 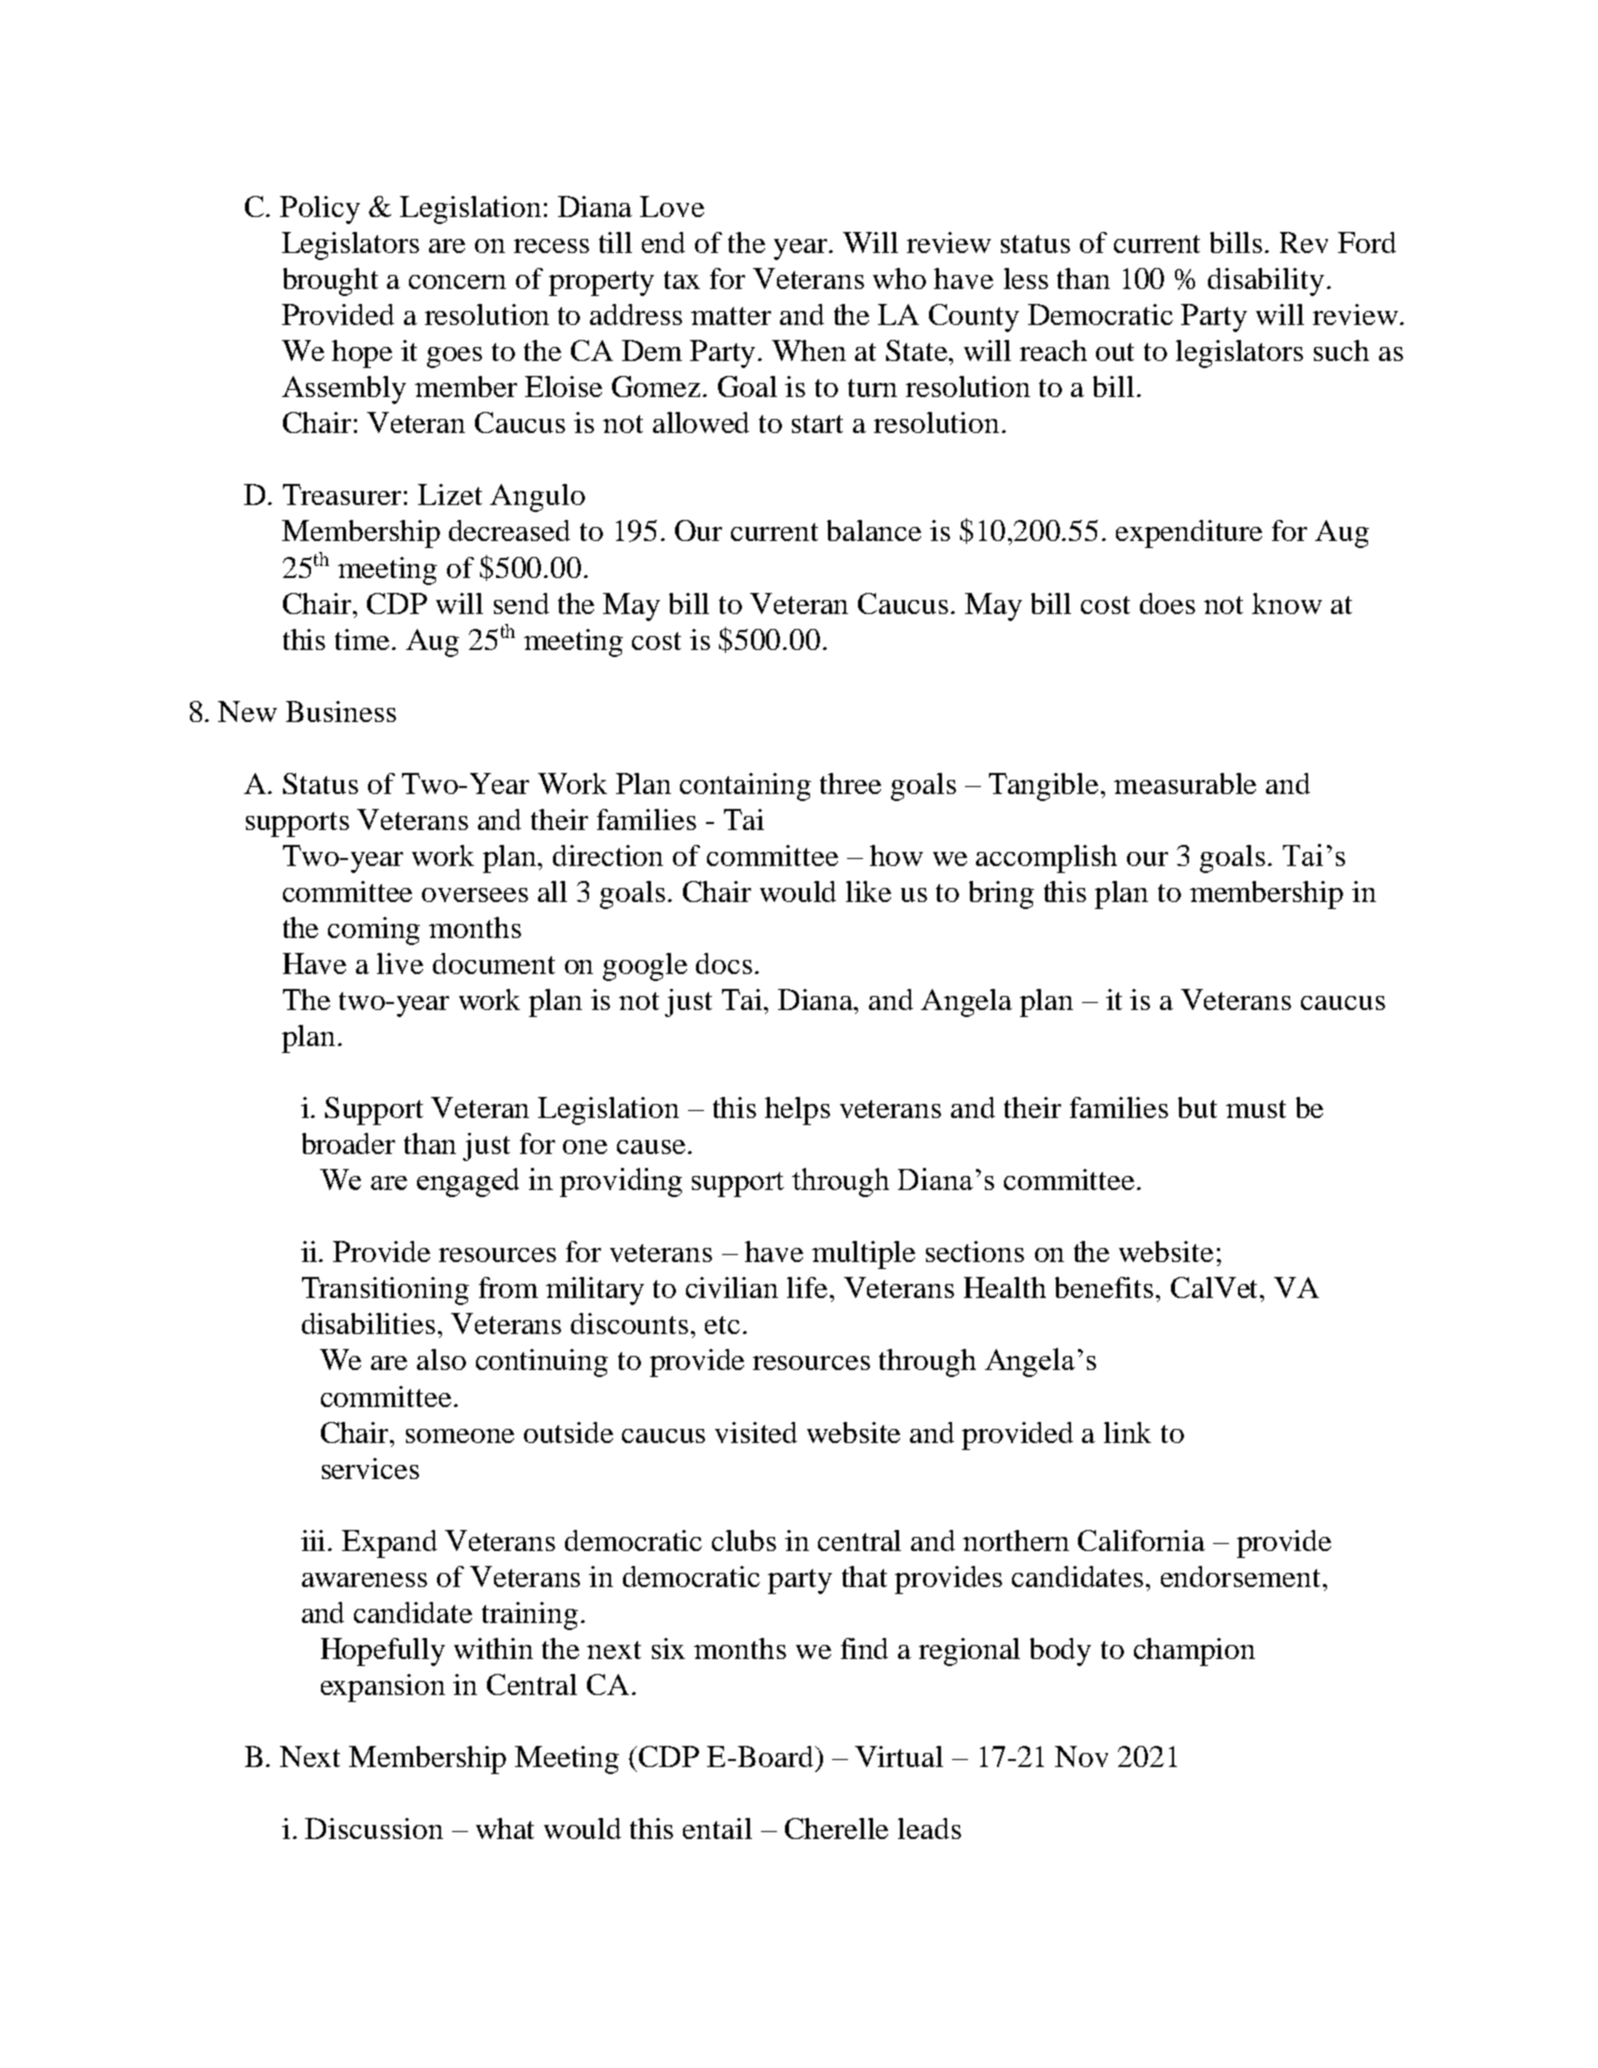 What do you see at coordinates (441, 1359) in the screenshot?
I see `also` at bounding box center [441, 1359].
